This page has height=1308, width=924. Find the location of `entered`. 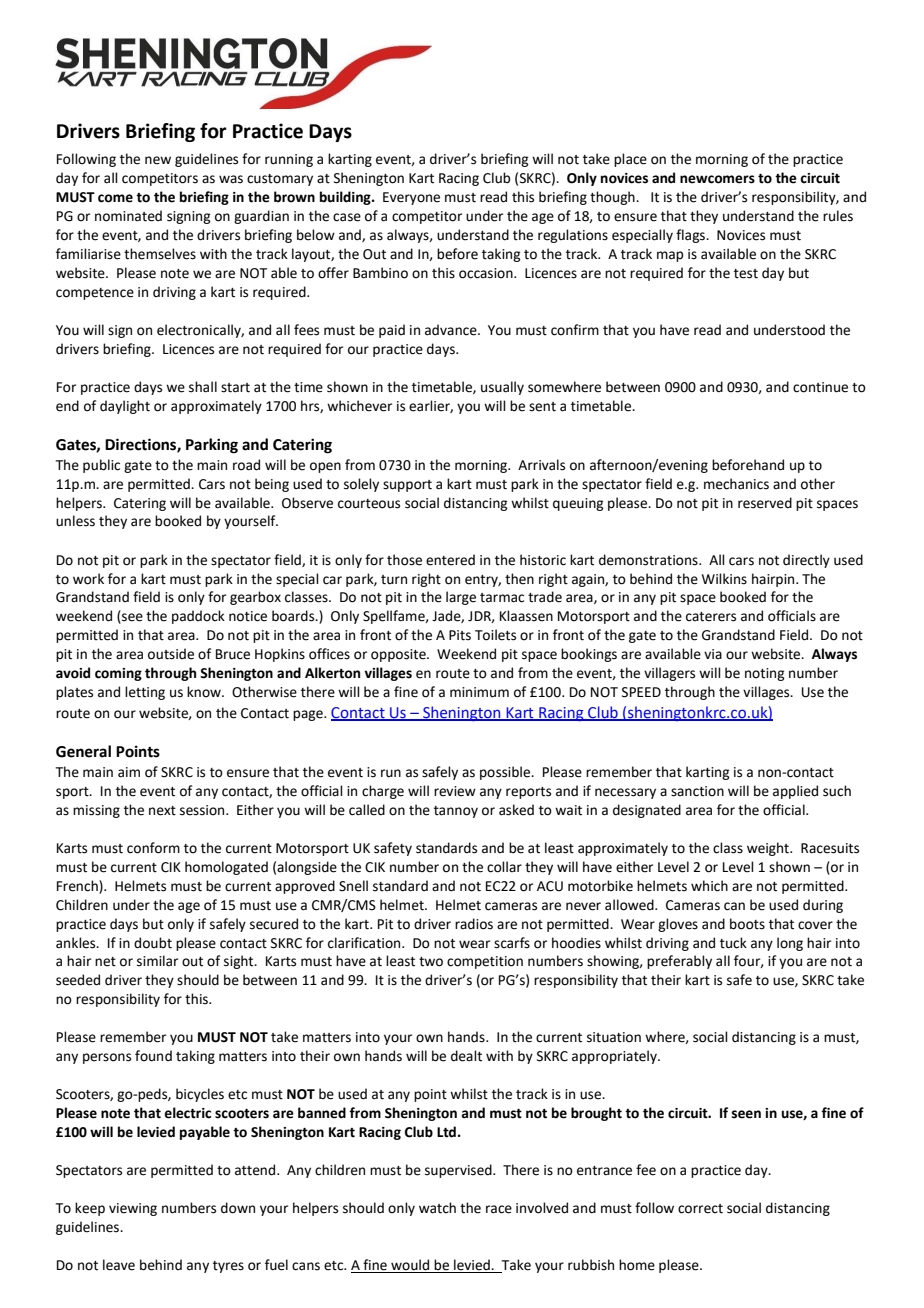

entered is located at coordinates (450, 560).
